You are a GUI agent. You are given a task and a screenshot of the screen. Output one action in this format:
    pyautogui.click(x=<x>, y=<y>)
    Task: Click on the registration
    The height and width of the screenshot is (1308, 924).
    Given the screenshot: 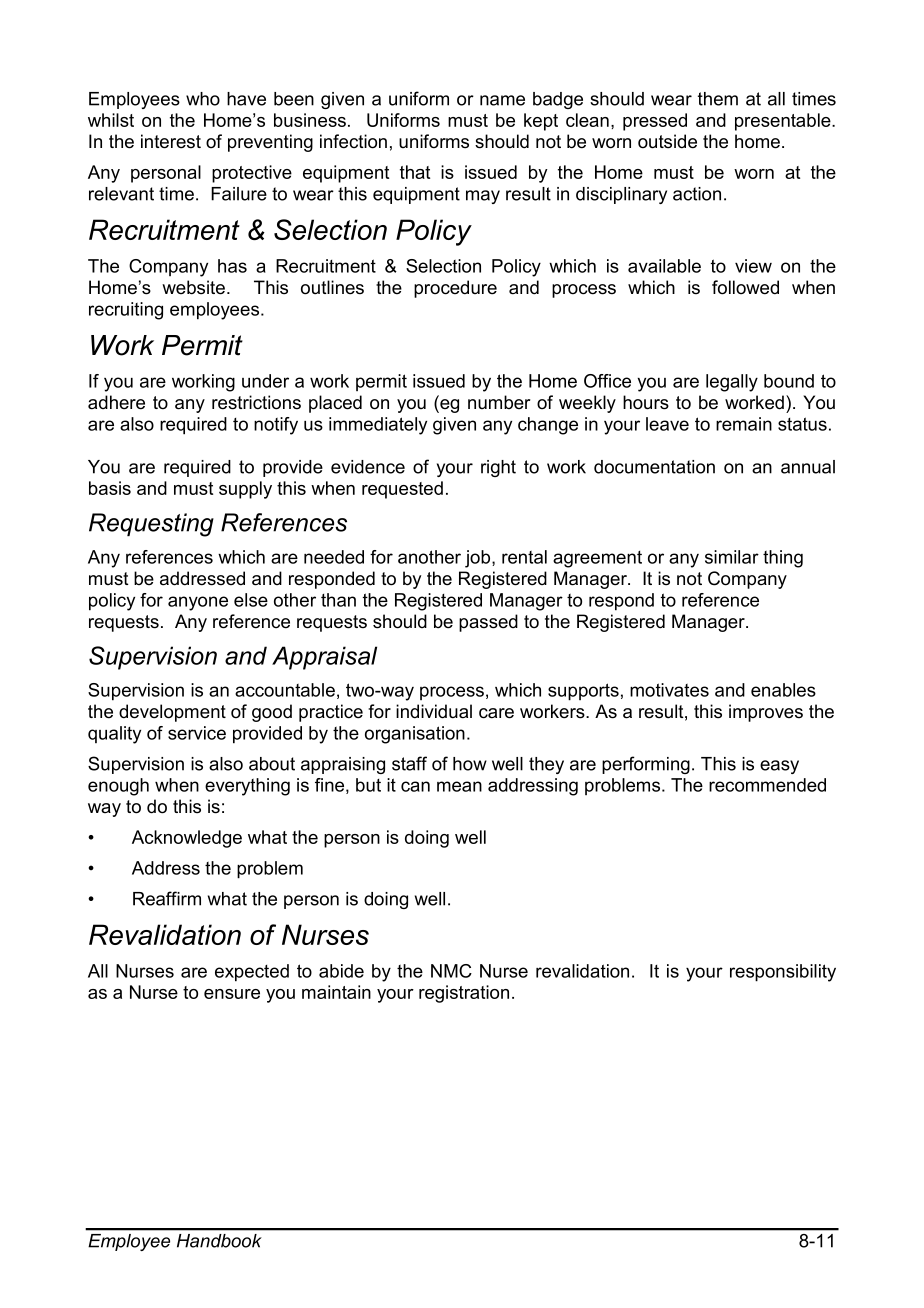 What is the action you would take?
    pyautogui.click(x=464, y=994)
